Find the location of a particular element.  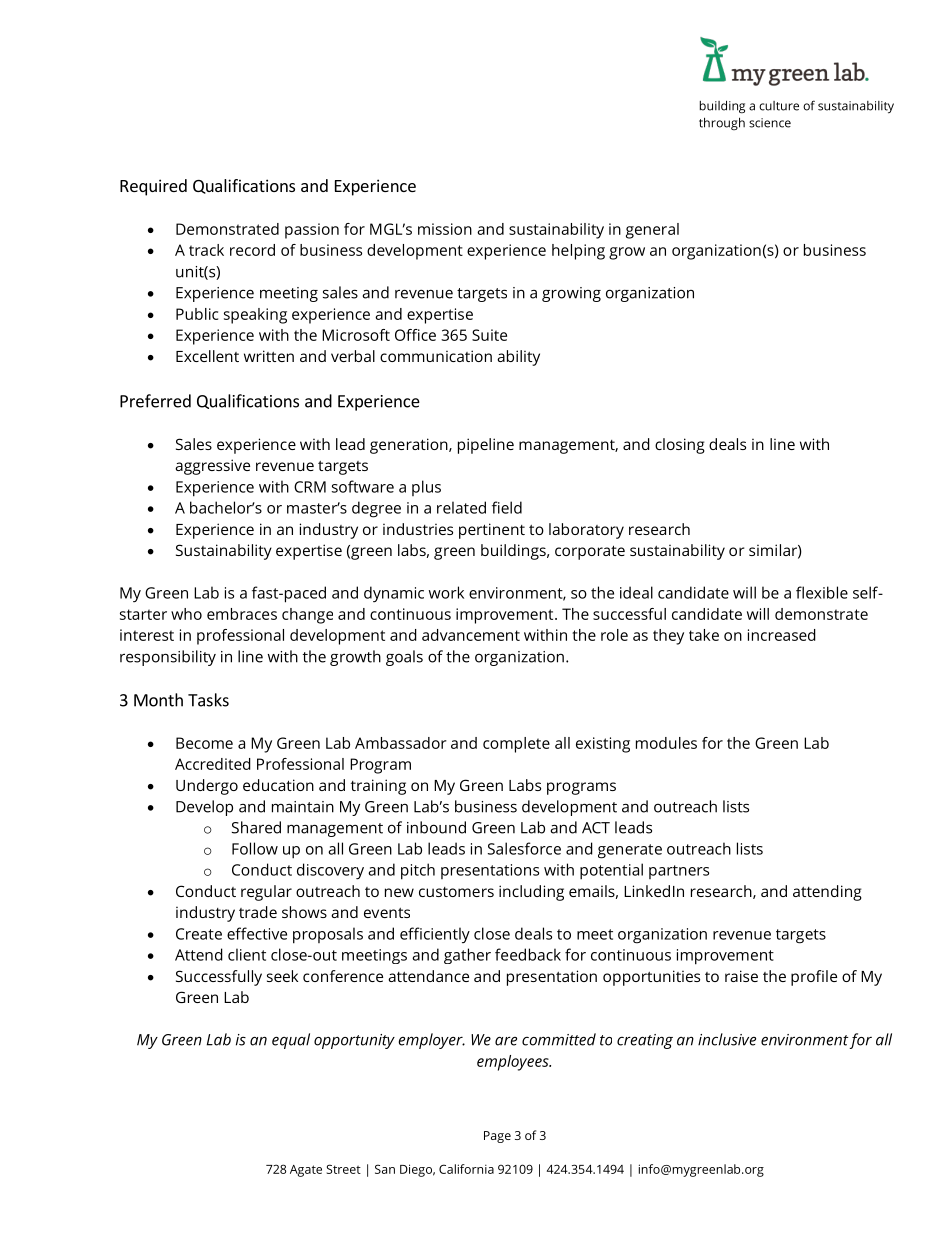

through is located at coordinates (722, 123).
